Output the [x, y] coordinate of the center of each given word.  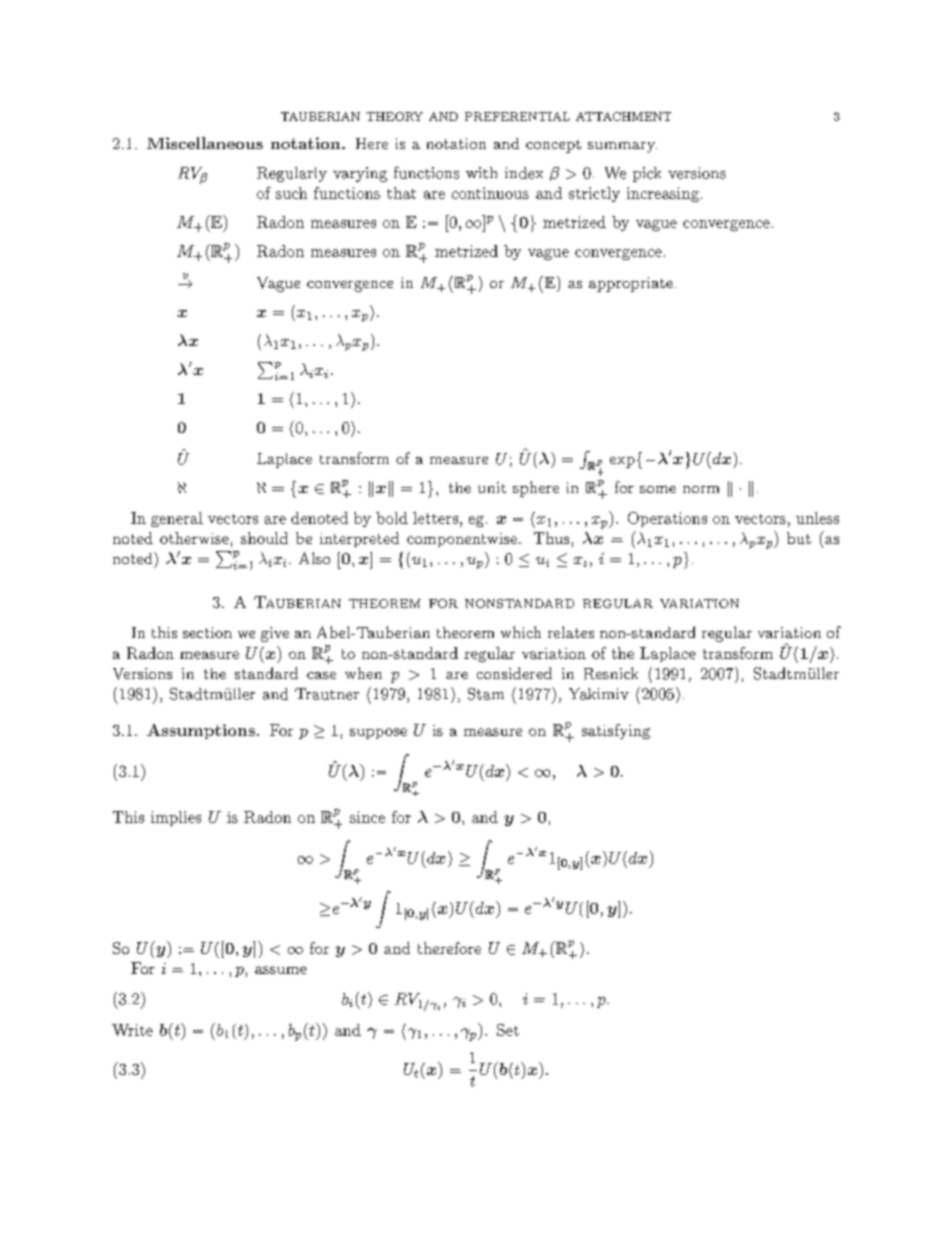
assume [281, 970]
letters [435, 518]
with [481, 173]
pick [647, 174]
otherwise [194, 538]
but [799, 538]
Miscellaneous [205, 143]
